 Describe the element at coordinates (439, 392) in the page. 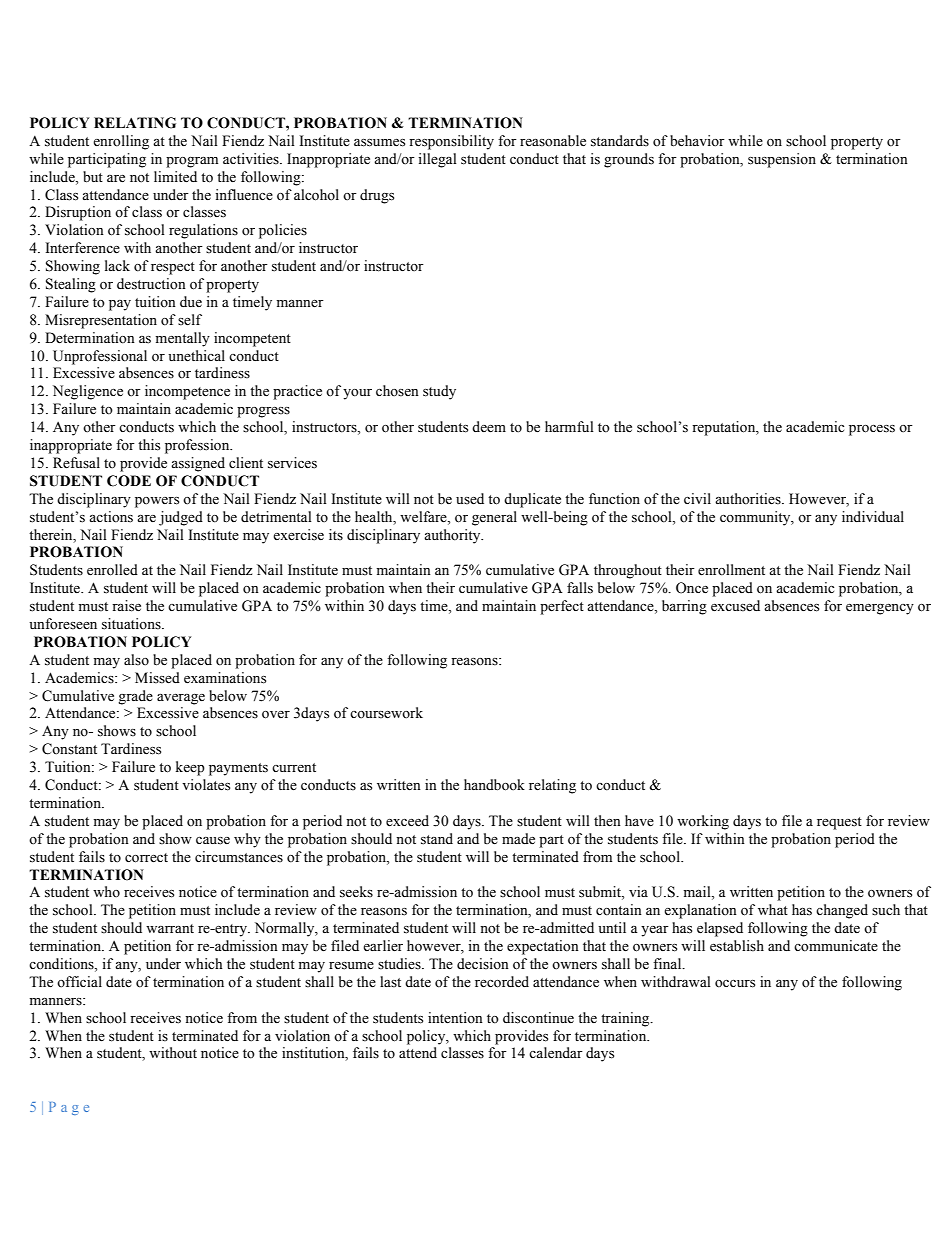

I see `study` at that location.
